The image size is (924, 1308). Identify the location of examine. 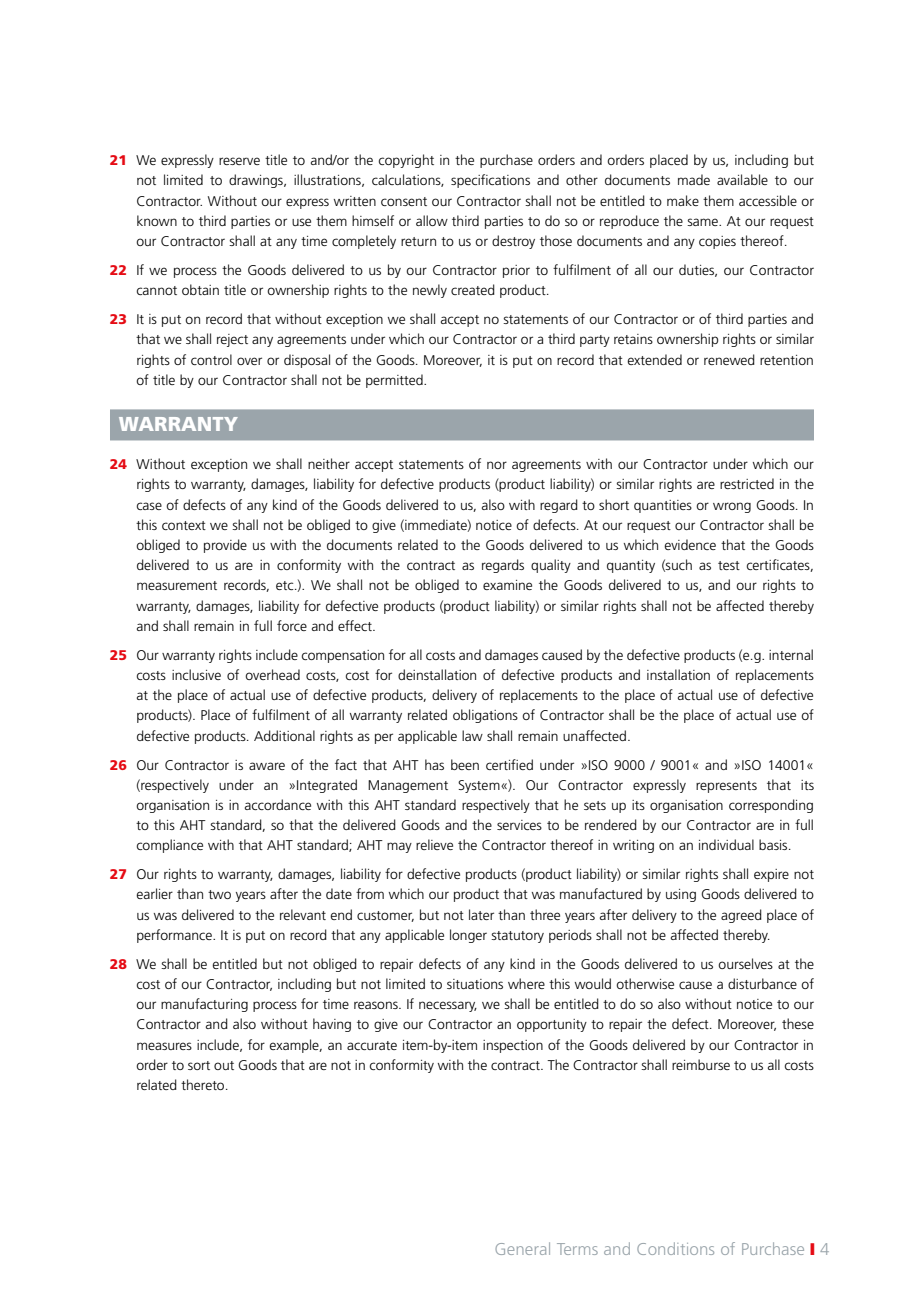
(507, 585).
